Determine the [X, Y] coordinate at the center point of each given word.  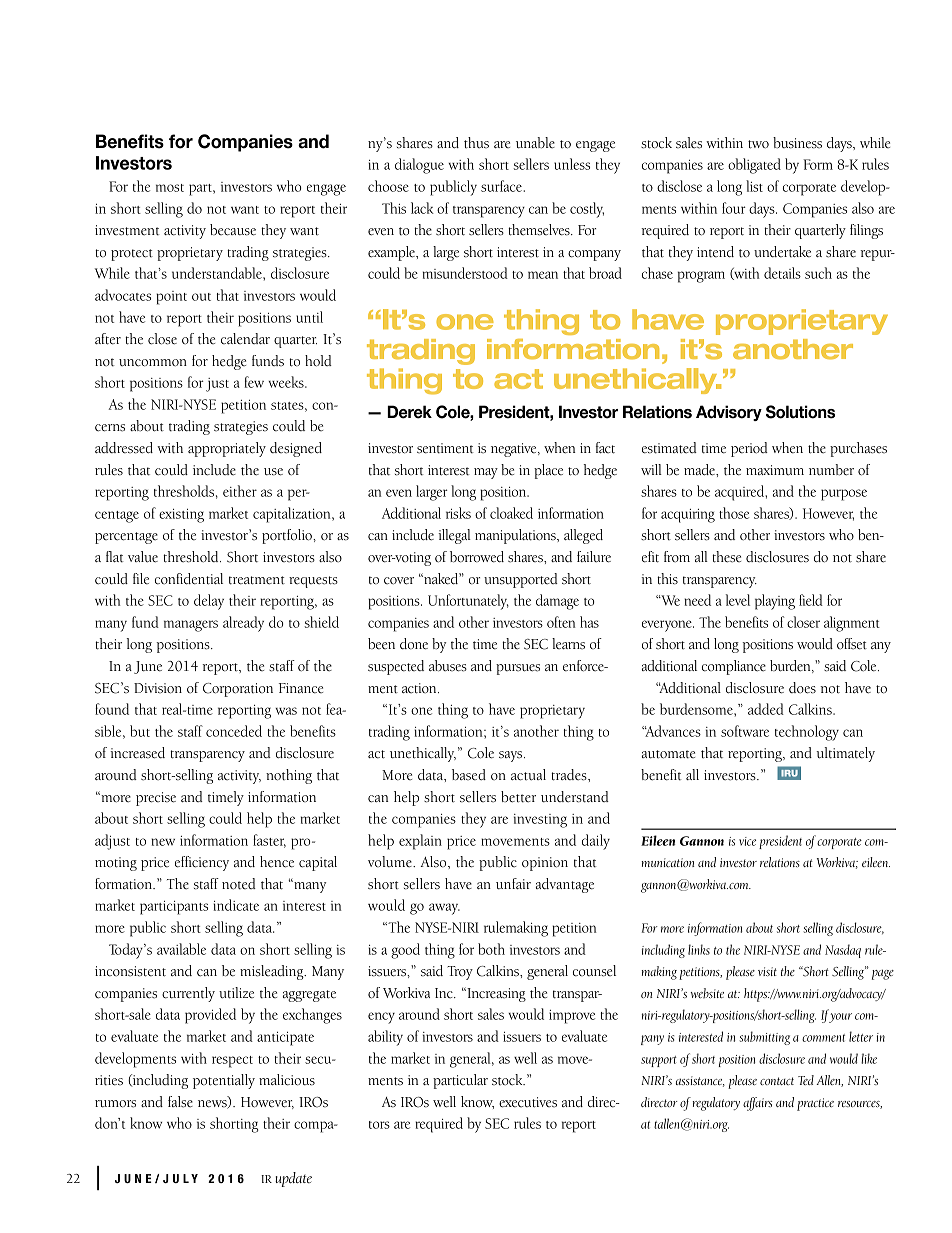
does [802, 688]
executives [528, 1102]
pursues [518, 669]
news [213, 1104]
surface [502, 186]
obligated [754, 166]
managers [191, 626]
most [170, 188]
